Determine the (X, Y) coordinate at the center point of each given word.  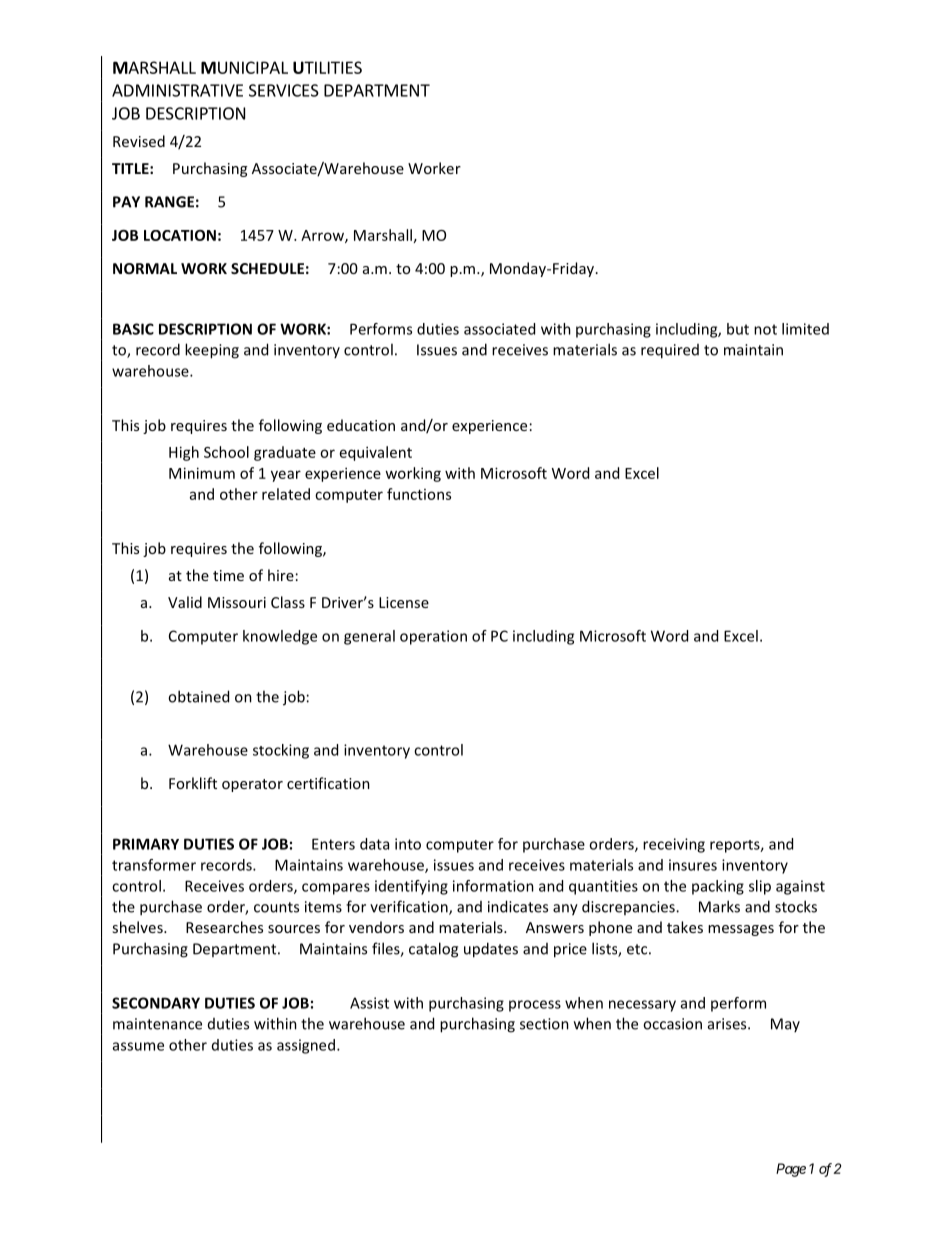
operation (433, 637)
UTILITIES (327, 67)
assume (138, 1046)
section (544, 1024)
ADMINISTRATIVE (177, 90)
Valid (185, 602)
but (738, 329)
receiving (674, 845)
